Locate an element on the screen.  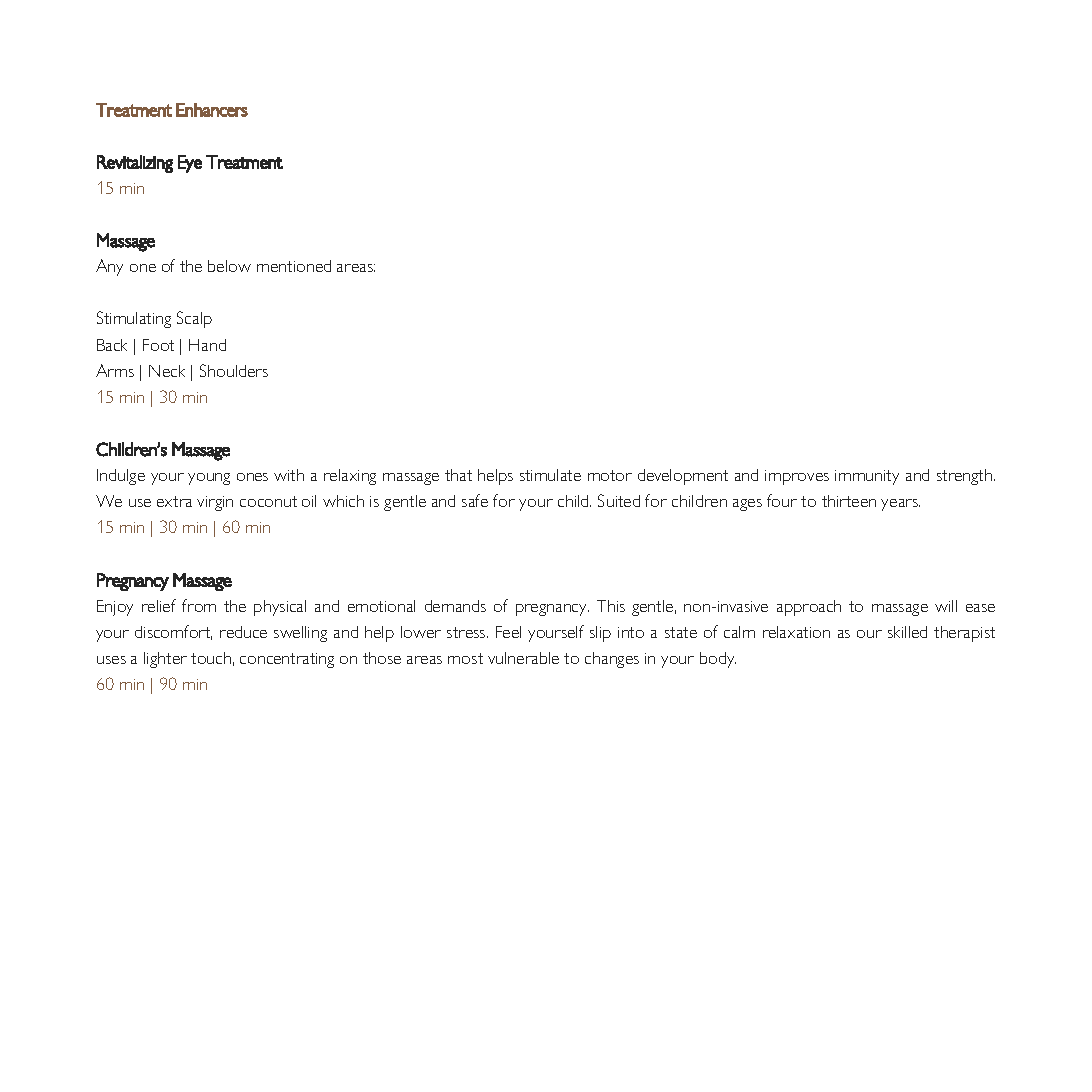
reduce is located at coordinates (243, 632).
